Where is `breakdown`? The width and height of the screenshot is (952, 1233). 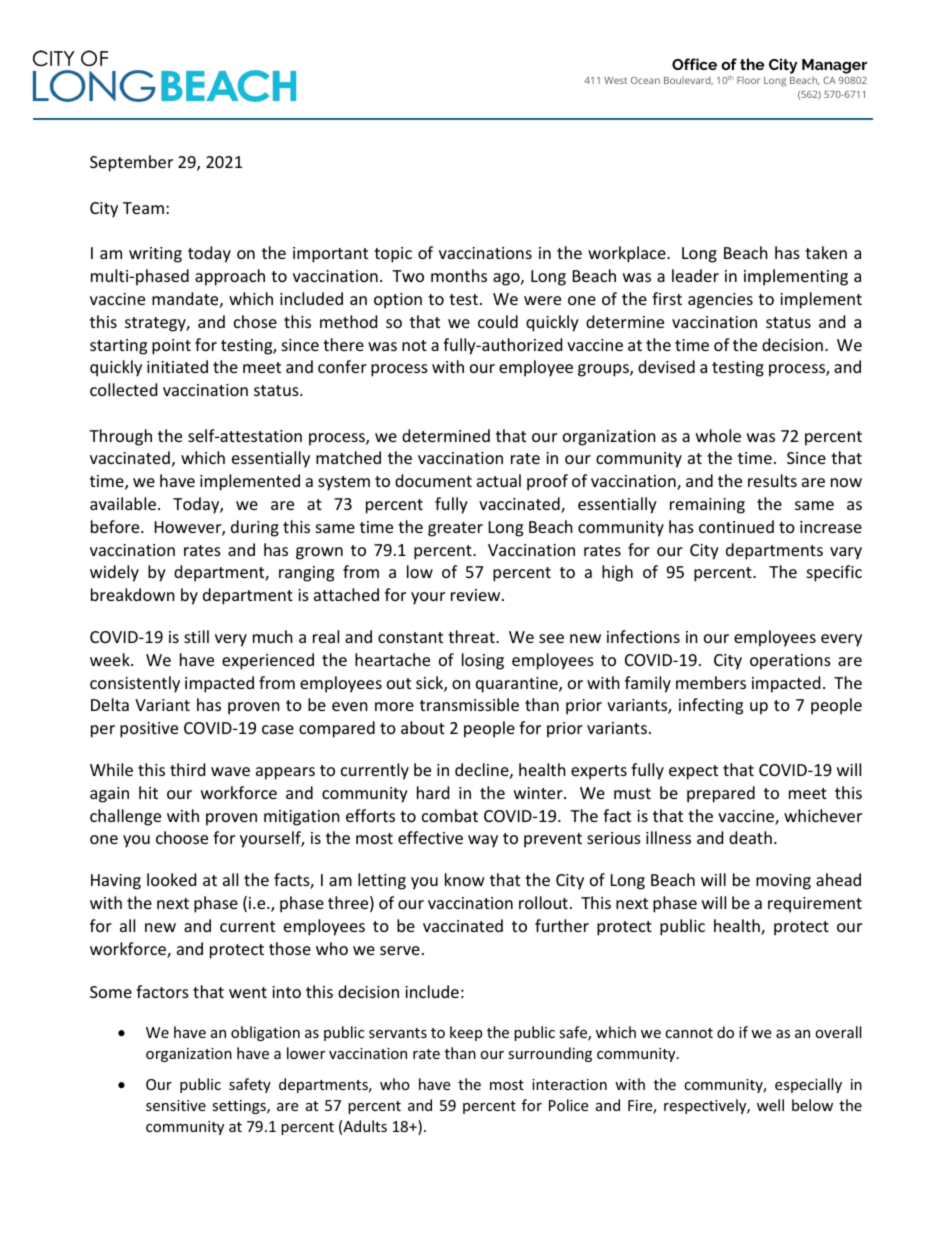 breakdown is located at coordinates (133, 594).
